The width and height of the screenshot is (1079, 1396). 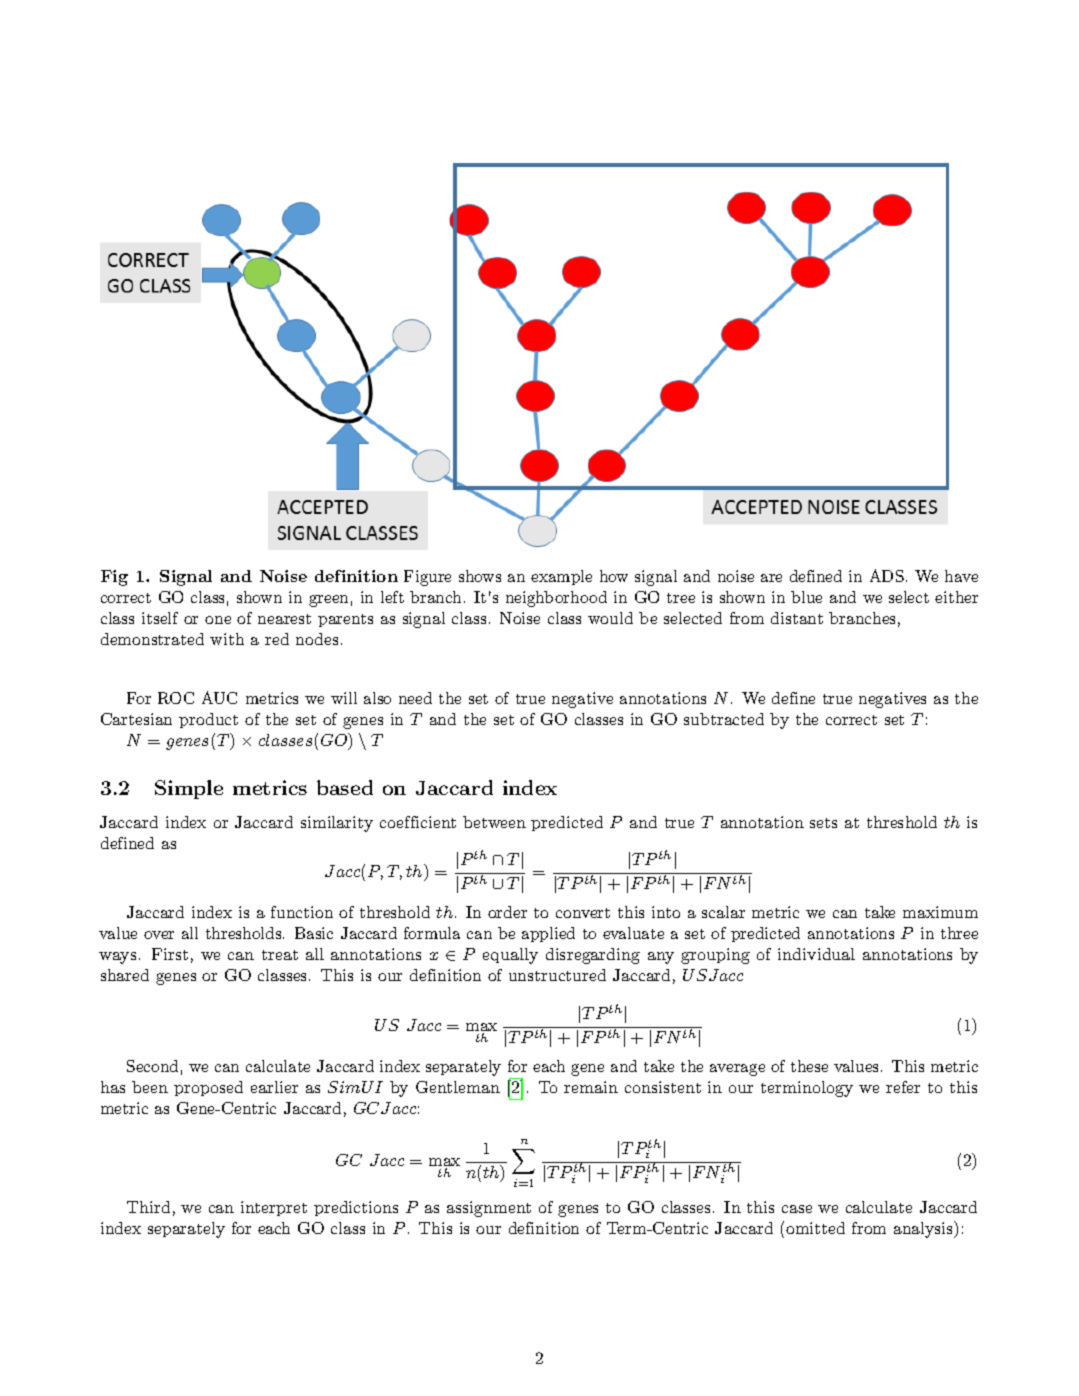 I want to click on assignment, so click(x=489, y=1209).
